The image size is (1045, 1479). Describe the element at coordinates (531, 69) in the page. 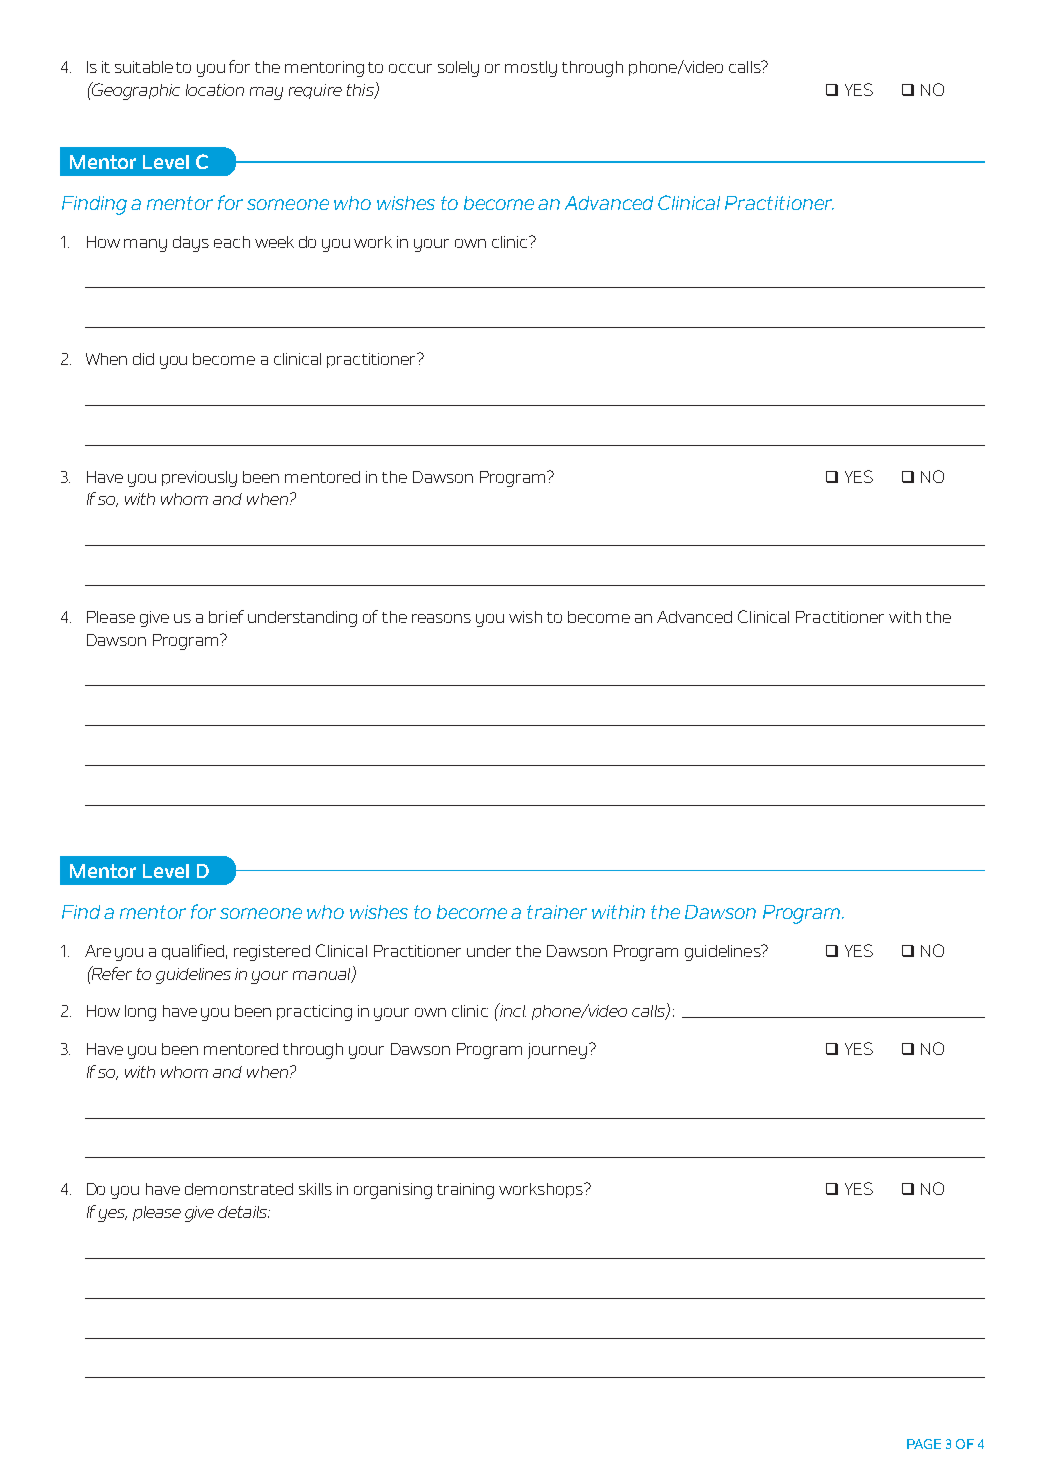

I see `mostly` at that location.
